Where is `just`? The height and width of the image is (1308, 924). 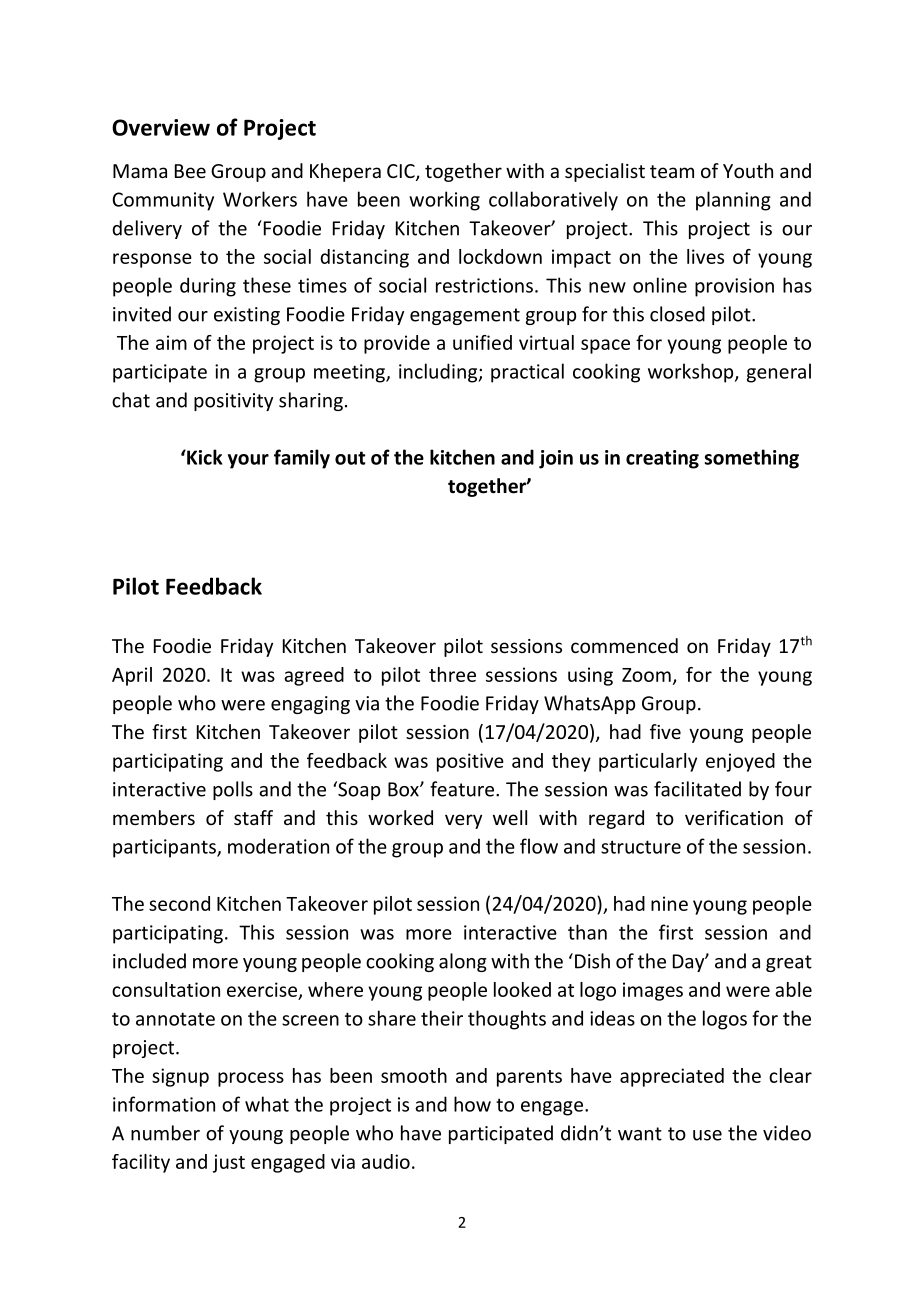 just is located at coordinates (229, 1163).
